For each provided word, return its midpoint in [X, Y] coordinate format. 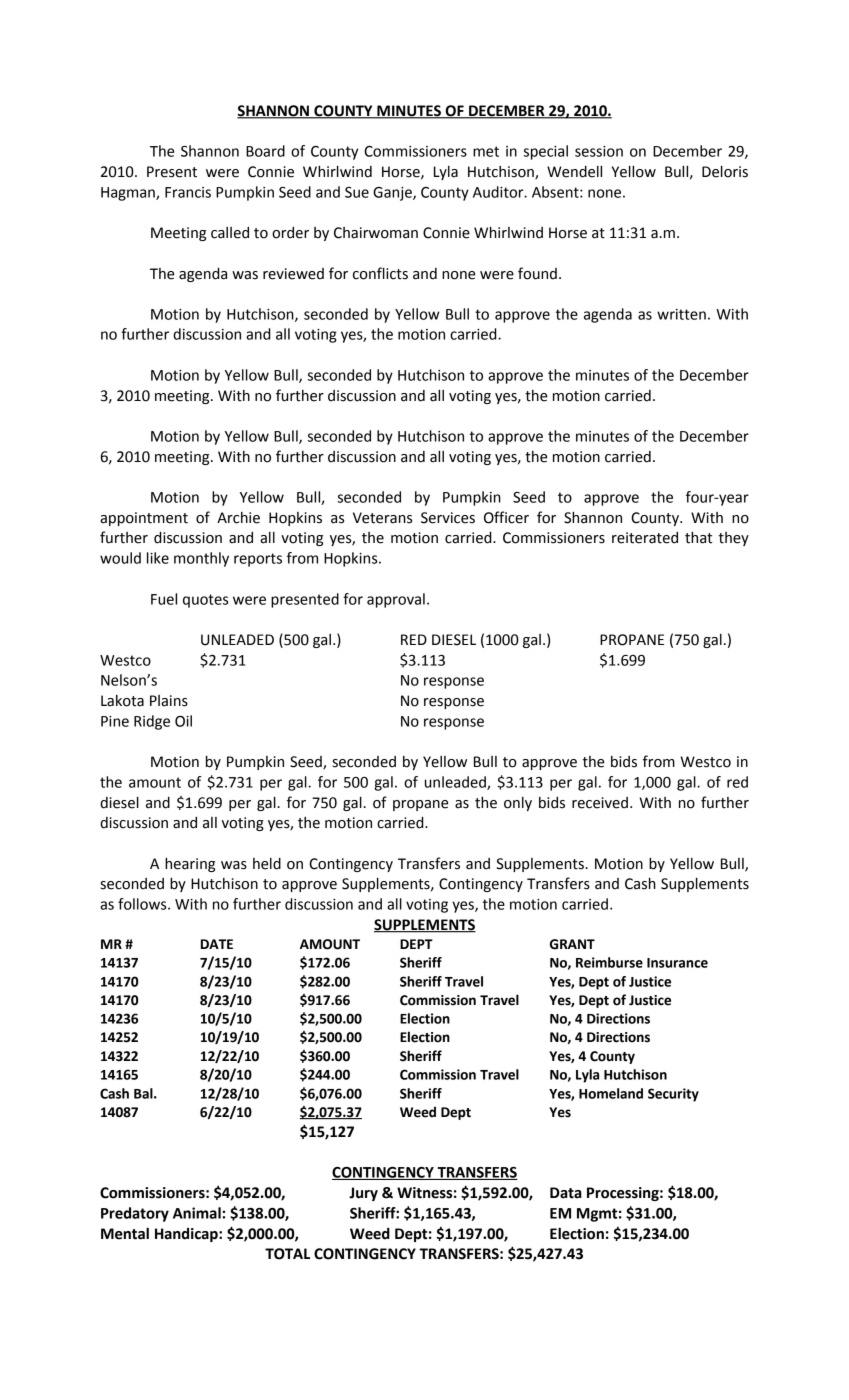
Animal [198, 1213]
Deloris [725, 172]
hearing [190, 865]
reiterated [645, 538]
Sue [357, 192]
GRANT [572, 944]
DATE [217, 944]
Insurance [677, 963]
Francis [188, 192]
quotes [205, 601]
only [518, 804]
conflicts [380, 273]
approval [396, 600]
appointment [144, 519]
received [600, 803]
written [681, 314]
